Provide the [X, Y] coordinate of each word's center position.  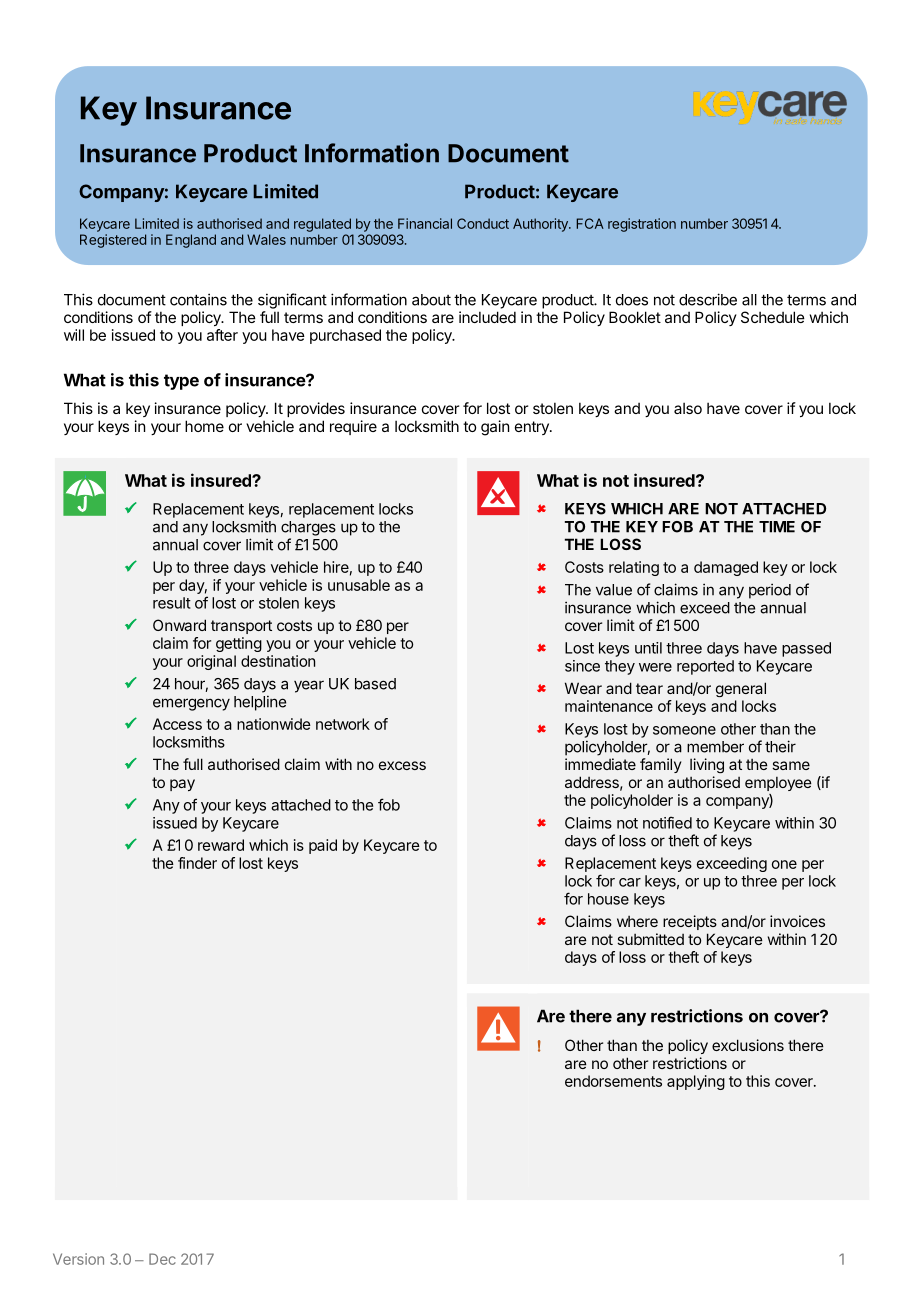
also [688, 408]
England [191, 241]
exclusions [748, 1045]
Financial [425, 223]
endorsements [613, 1081]
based [375, 684]
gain [495, 428]
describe [708, 299]
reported [705, 667]
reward [221, 845]
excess [402, 765]
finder [197, 863]
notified [667, 822]
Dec [162, 1259]
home [204, 426]
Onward [179, 625]
